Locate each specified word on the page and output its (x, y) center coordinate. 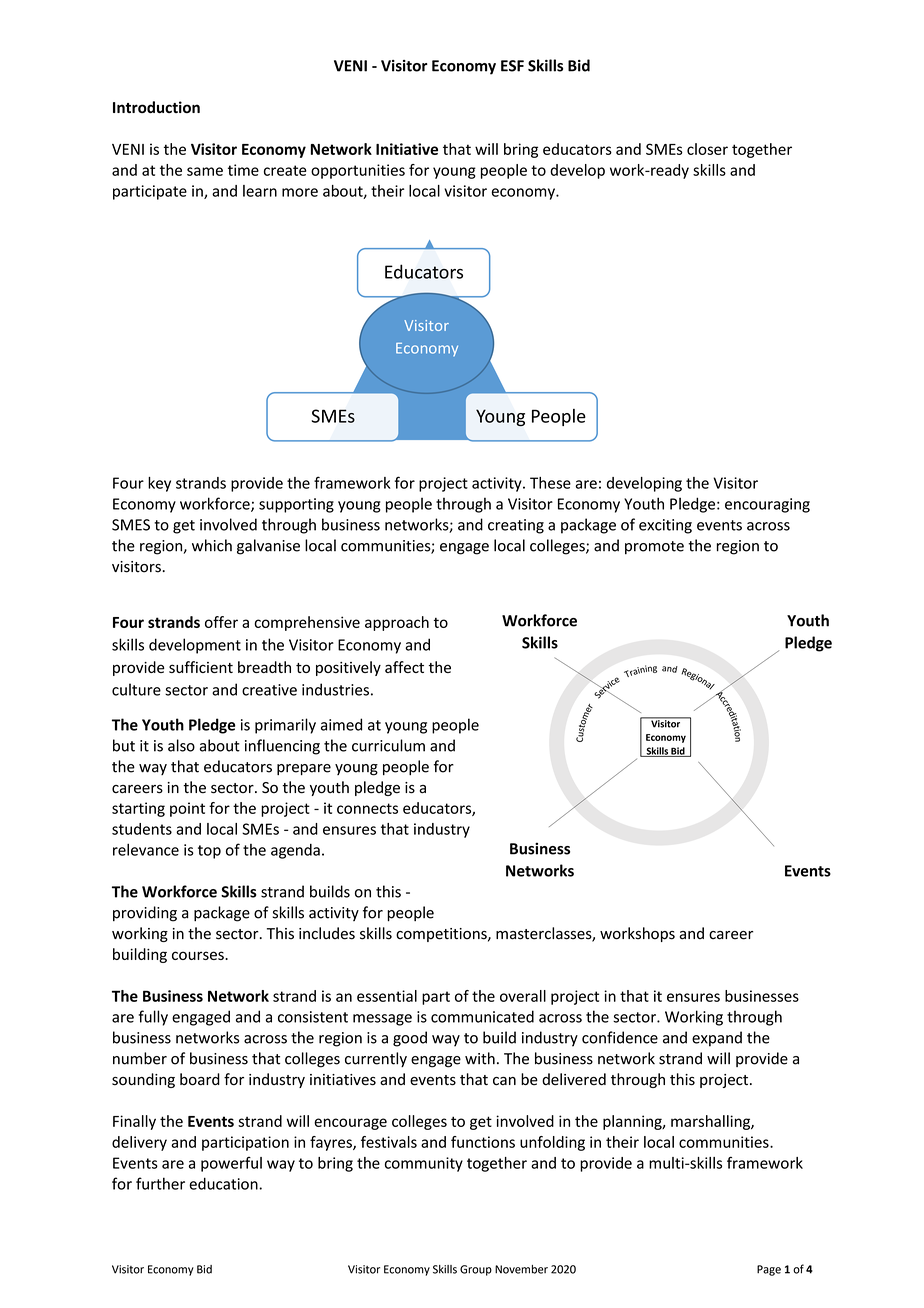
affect (404, 667)
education (224, 1183)
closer (707, 149)
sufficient (201, 667)
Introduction (156, 107)
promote (654, 548)
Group (476, 1270)
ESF (512, 66)
